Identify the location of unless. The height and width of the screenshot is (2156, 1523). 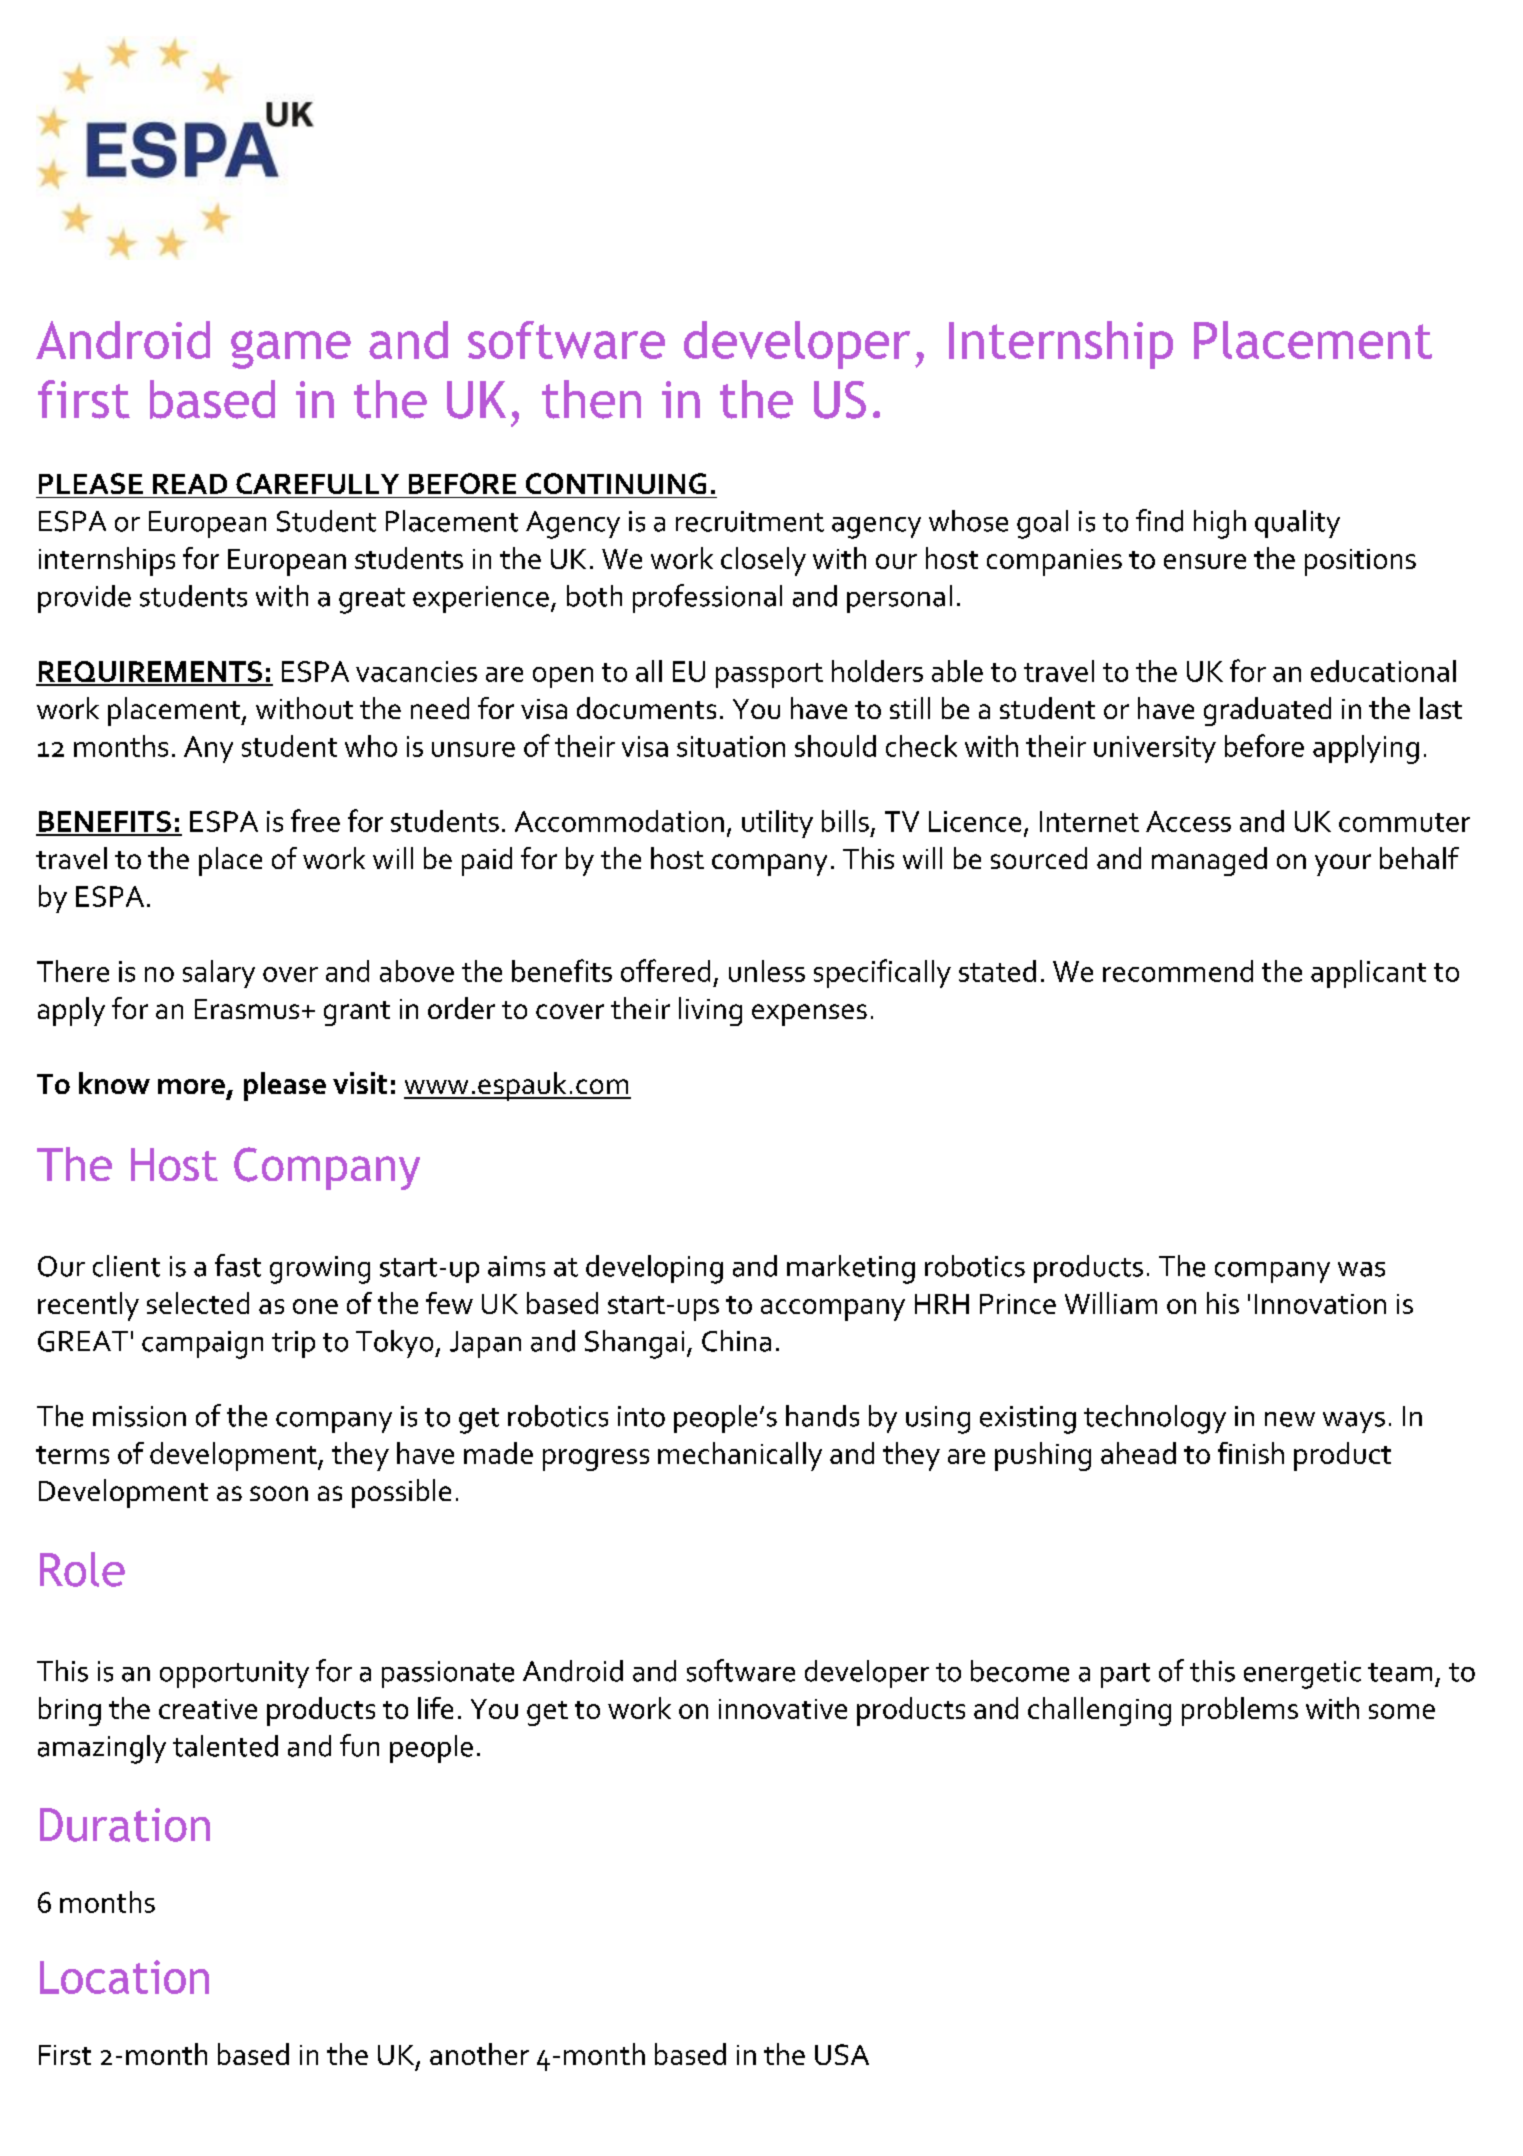
(767, 971).
